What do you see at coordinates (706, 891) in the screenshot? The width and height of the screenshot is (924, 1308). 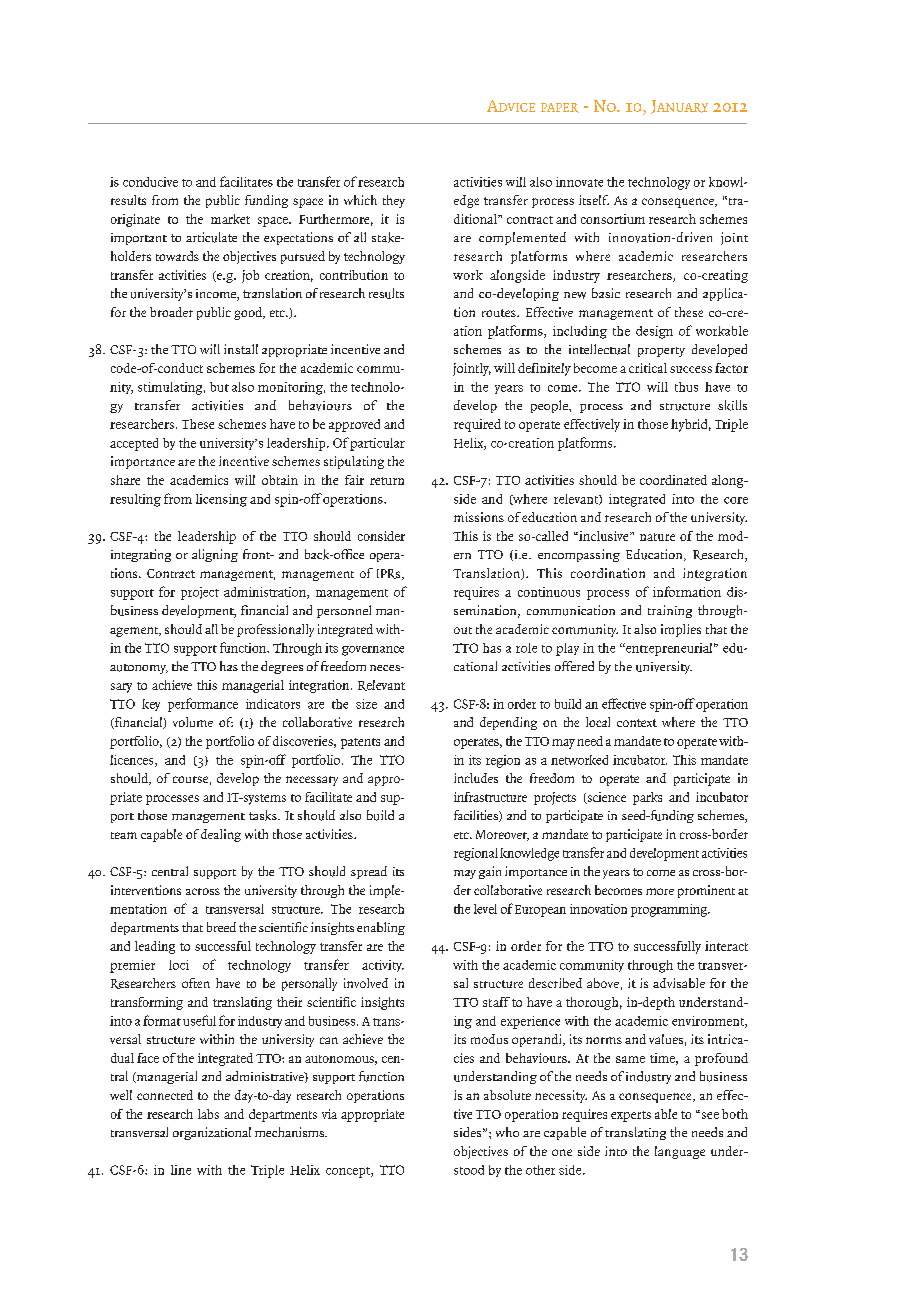 I see `prominent` at bounding box center [706, 891].
